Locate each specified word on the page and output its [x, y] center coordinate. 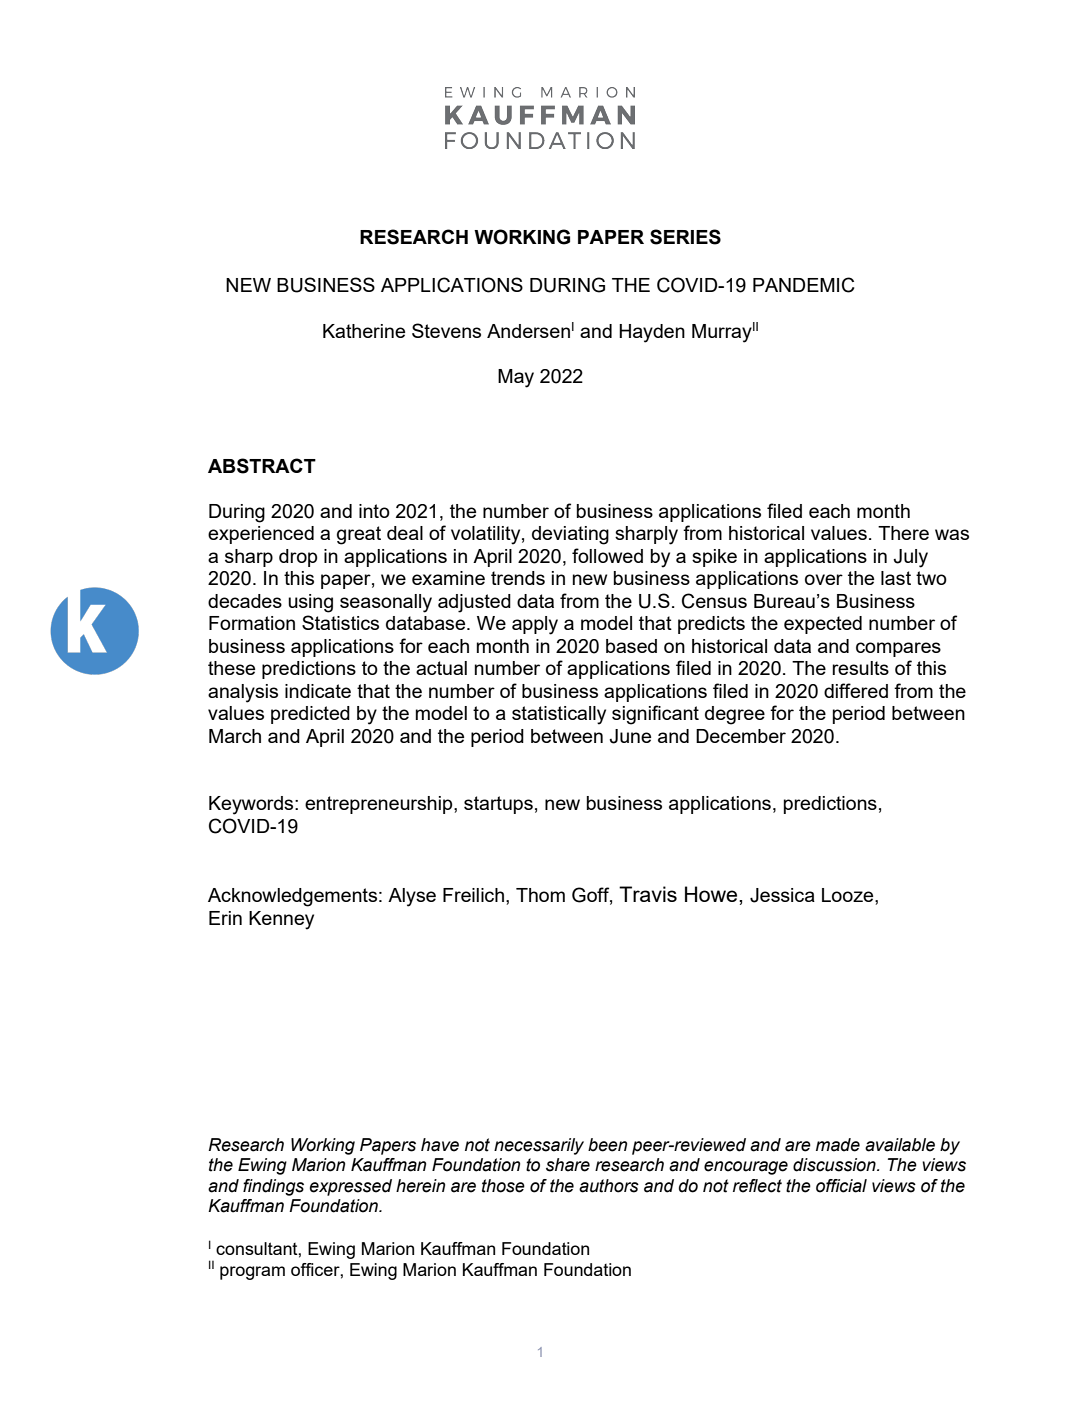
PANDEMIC [803, 285]
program [252, 1273]
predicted [310, 715]
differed [856, 690]
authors [609, 1186]
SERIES [685, 237]
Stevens [446, 330]
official [841, 1186]
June [630, 736]
